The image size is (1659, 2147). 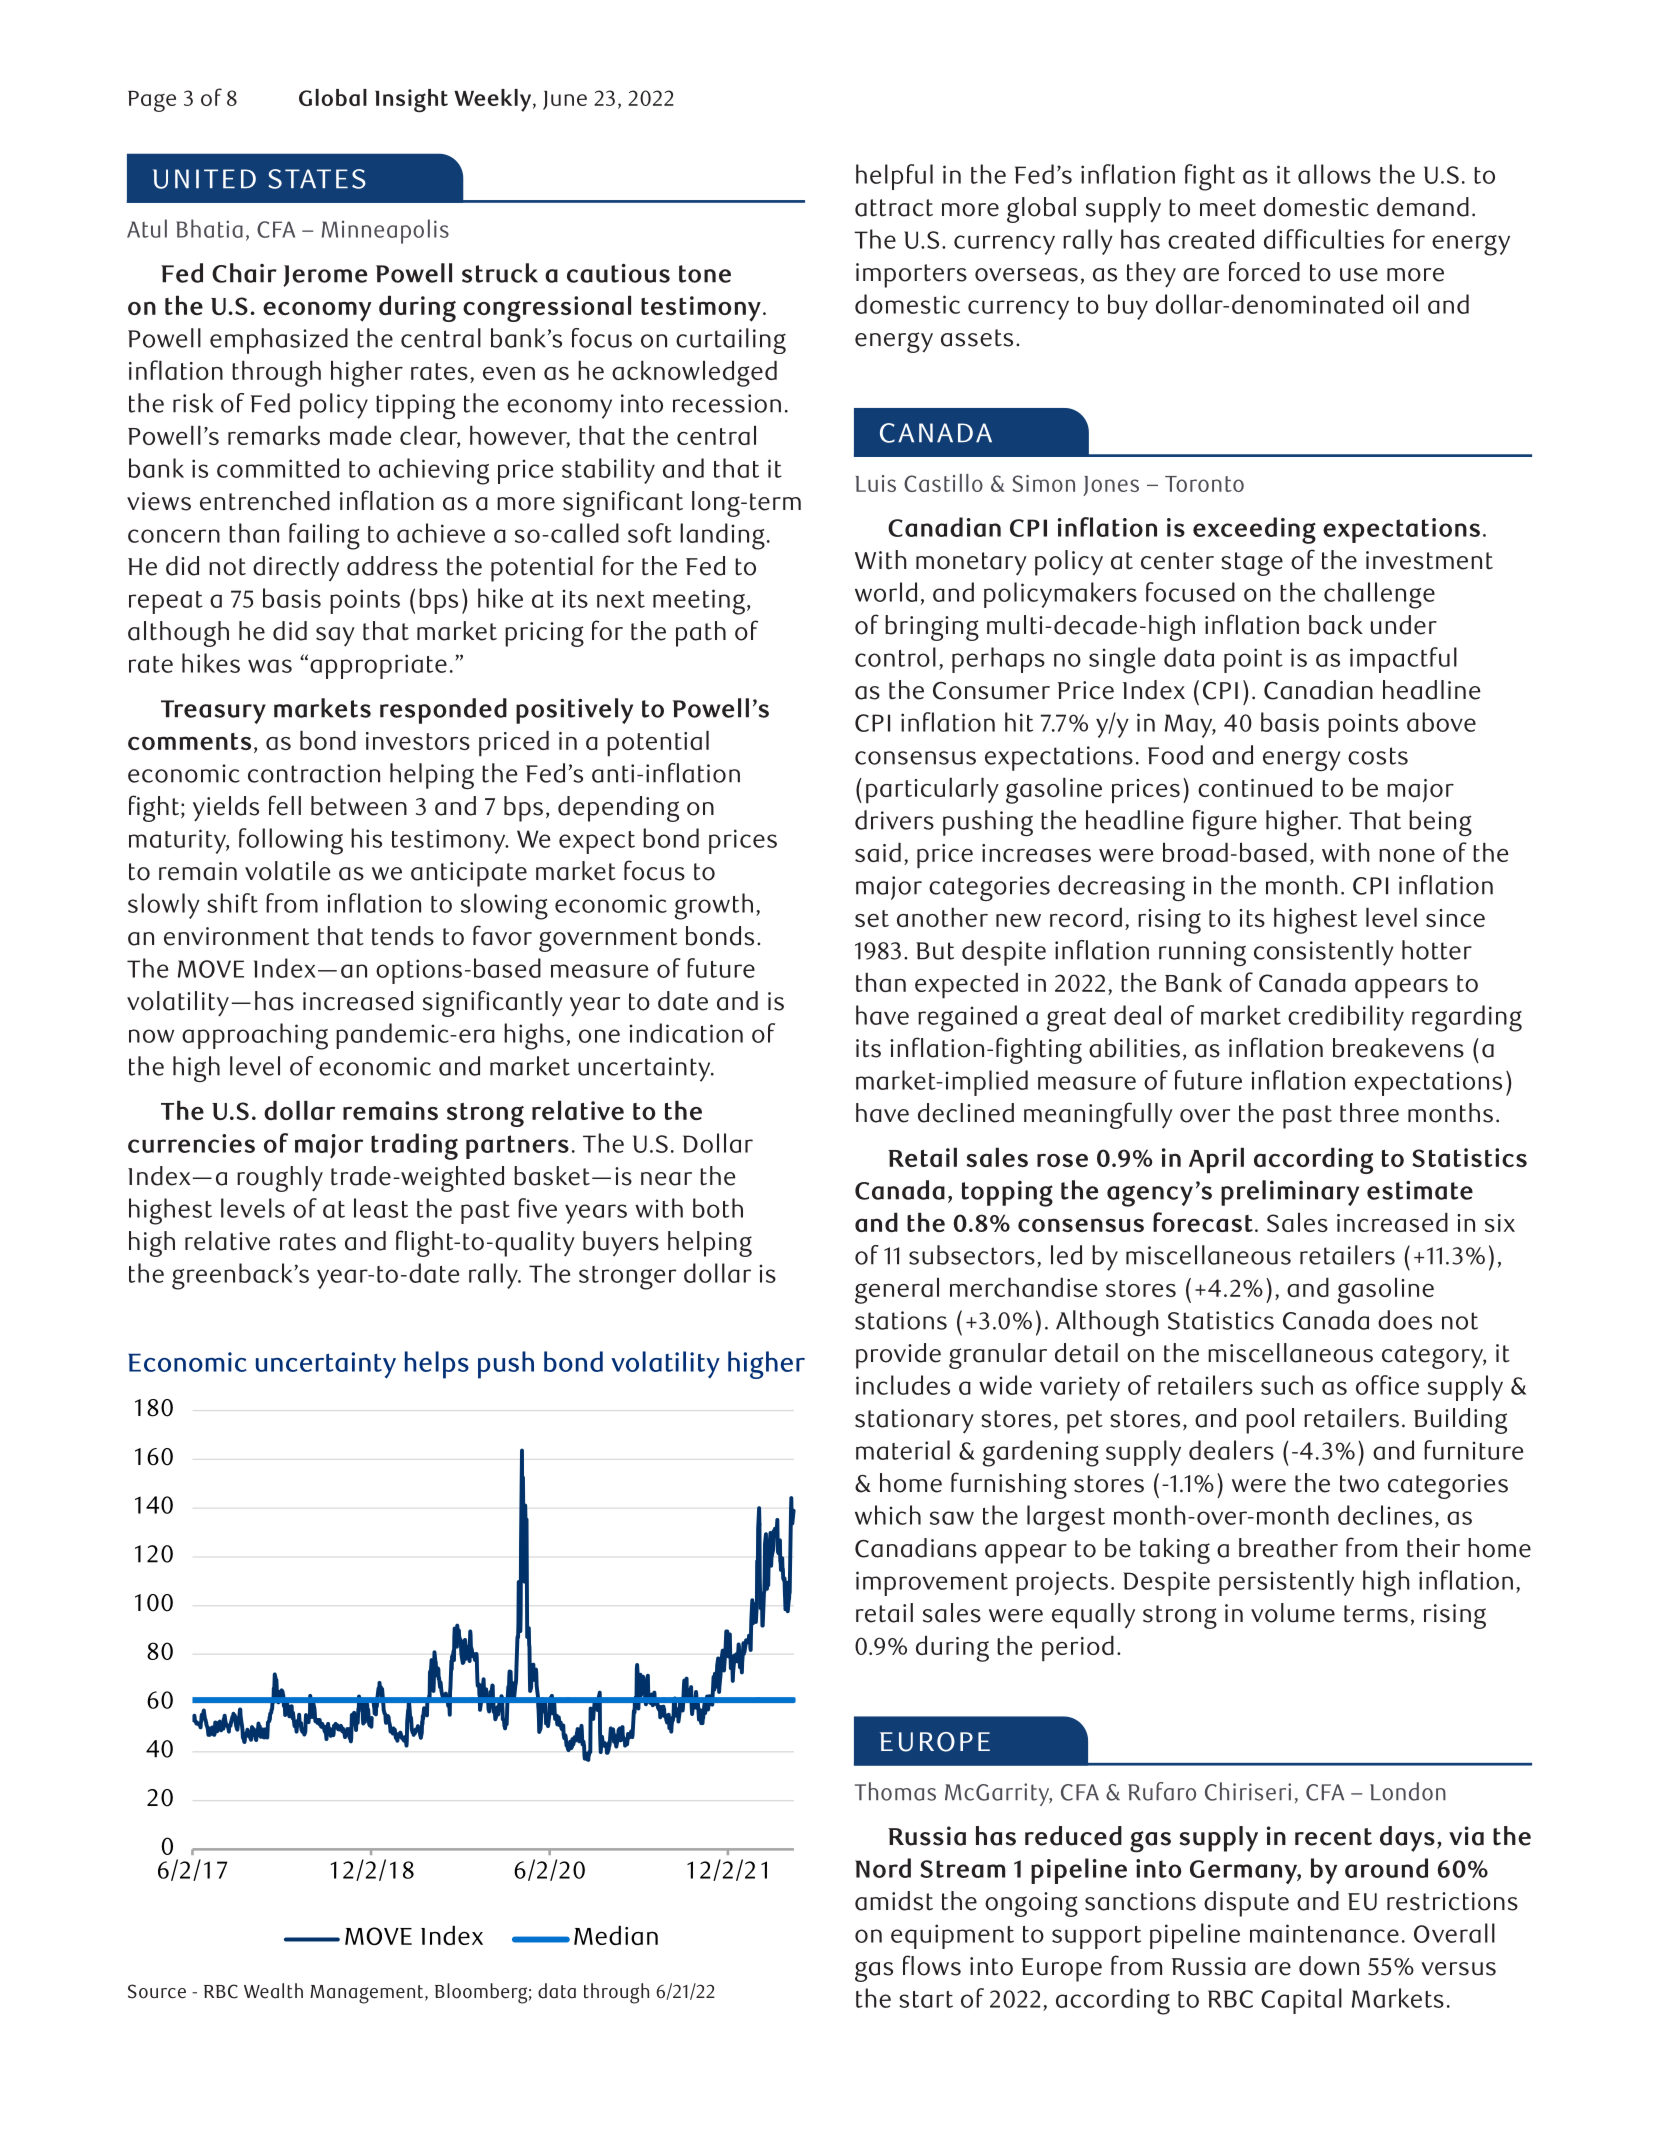 I want to click on amidst, so click(x=894, y=1901).
